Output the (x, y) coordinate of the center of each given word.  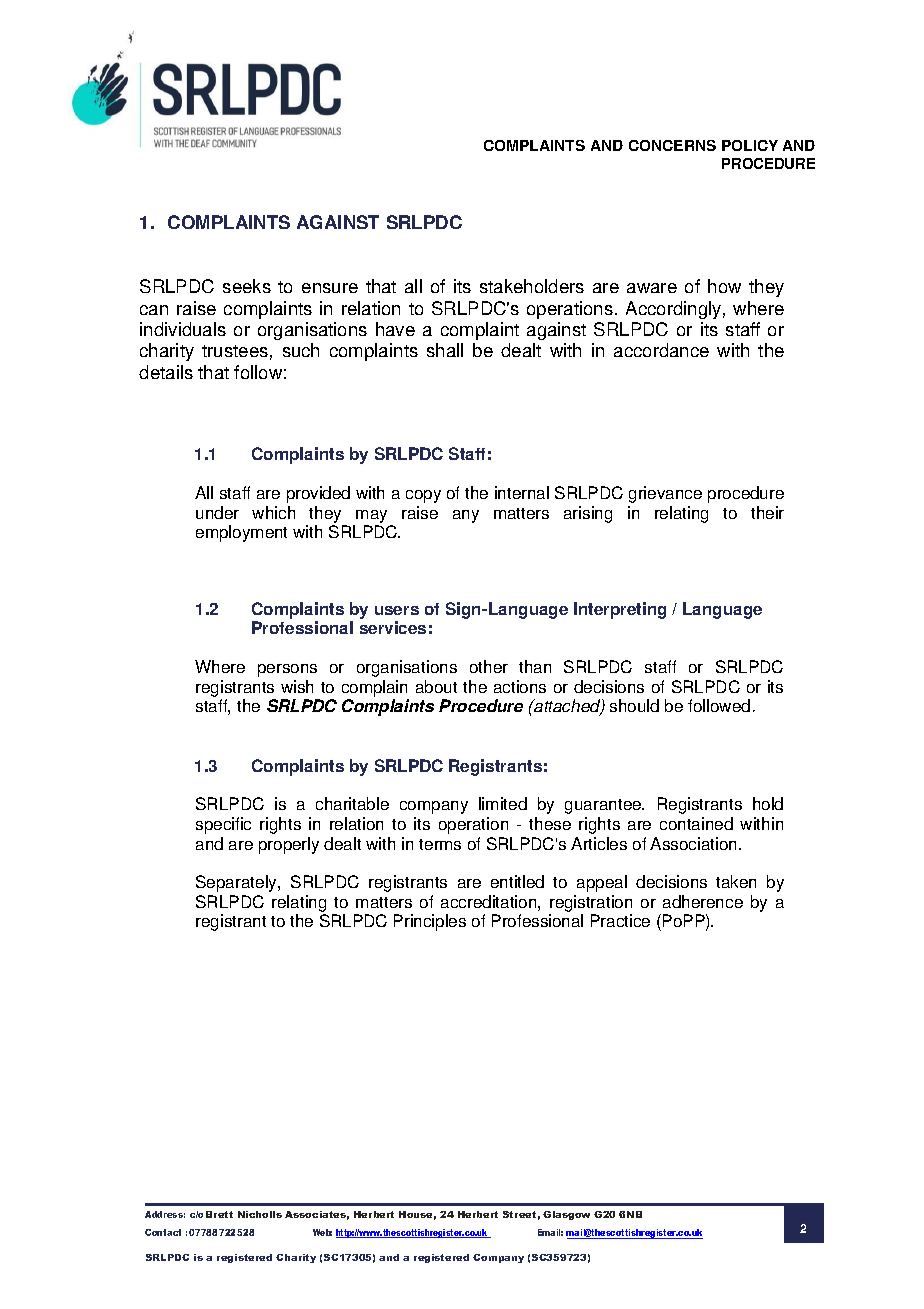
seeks (247, 286)
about (436, 686)
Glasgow (566, 1215)
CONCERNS (672, 145)
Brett (219, 1214)
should (634, 705)
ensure (330, 288)
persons (287, 670)
